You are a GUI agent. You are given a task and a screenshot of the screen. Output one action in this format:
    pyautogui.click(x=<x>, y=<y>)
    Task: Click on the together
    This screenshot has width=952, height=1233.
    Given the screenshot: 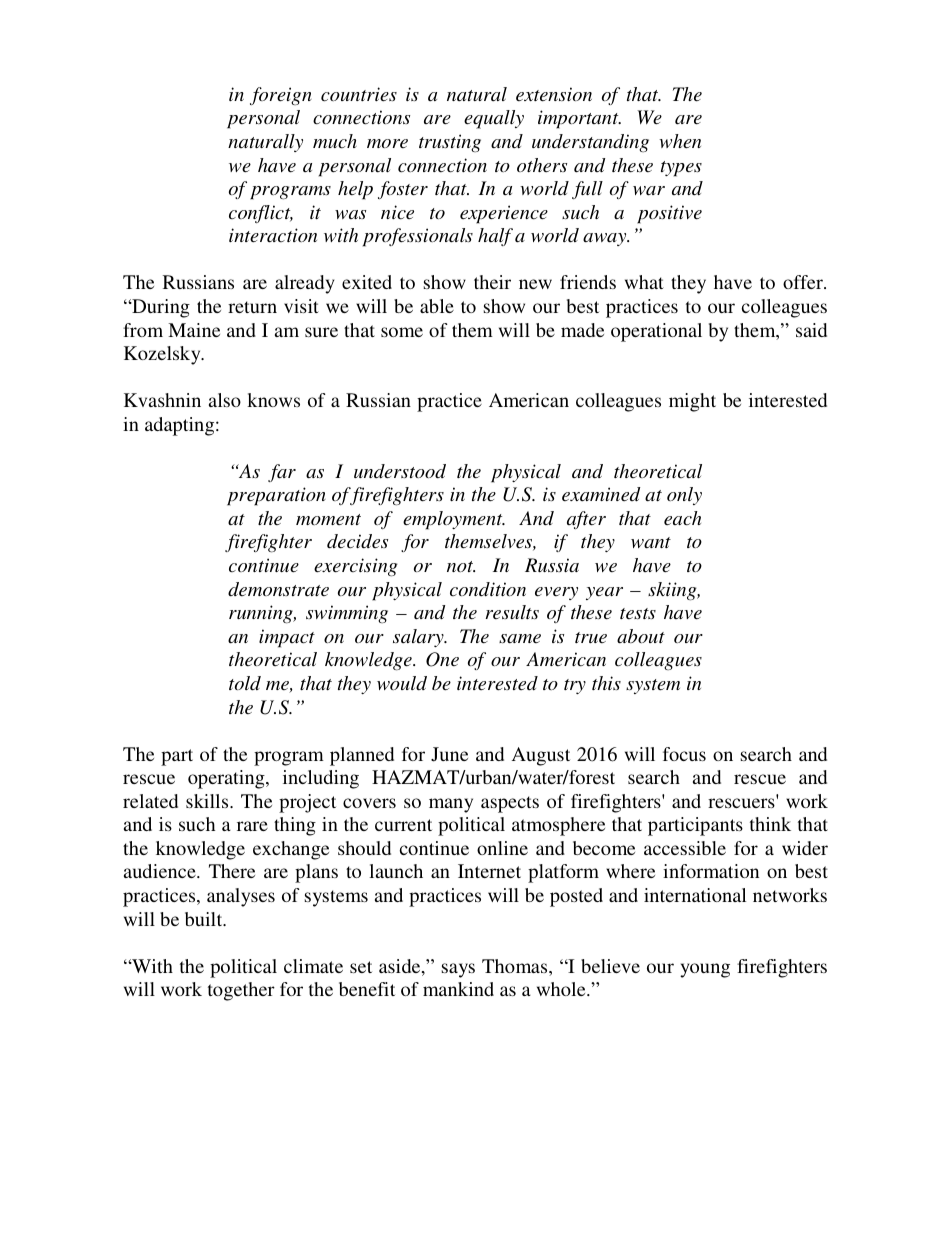 What is the action you would take?
    pyautogui.click(x=241, y=991)
